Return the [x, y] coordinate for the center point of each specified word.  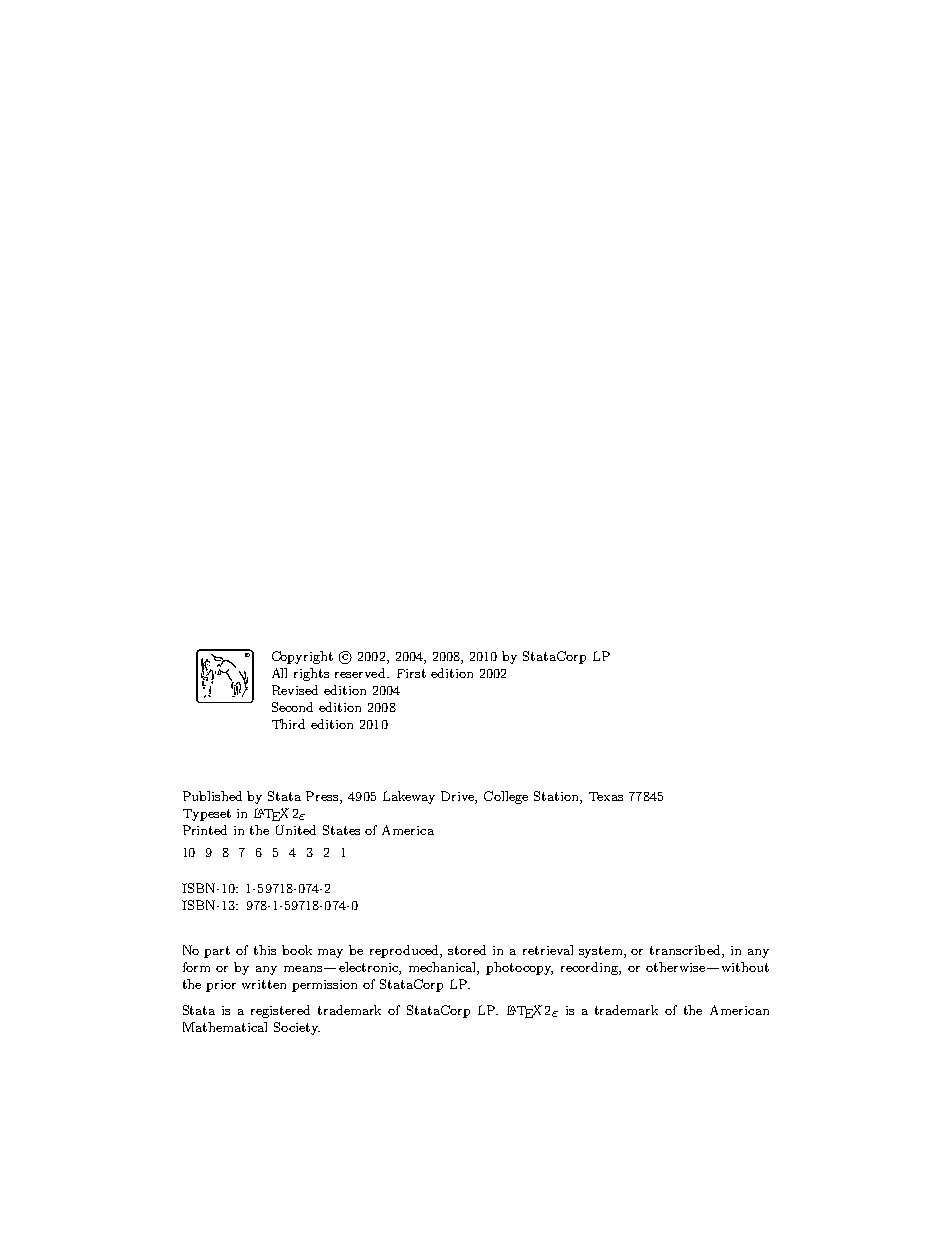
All [279, 673]
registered [280, 1011]
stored [467, 950]
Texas [606, 796]
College [506, 797]
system [602, 952]
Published [212, 796]
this [265, 950]
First [411, 673]
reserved [361, 673]
